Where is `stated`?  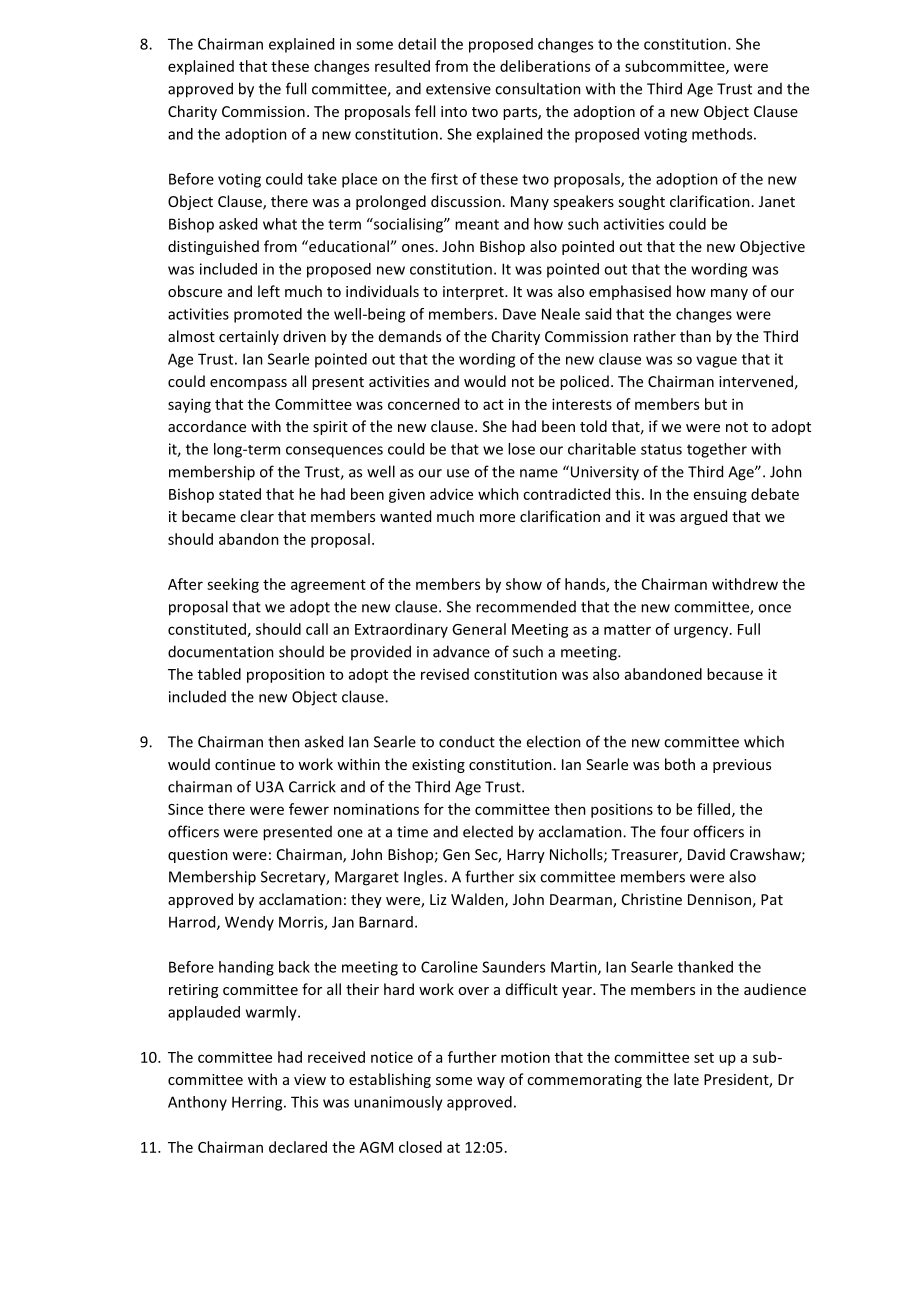
stated is located at coordinates (240, 494).
